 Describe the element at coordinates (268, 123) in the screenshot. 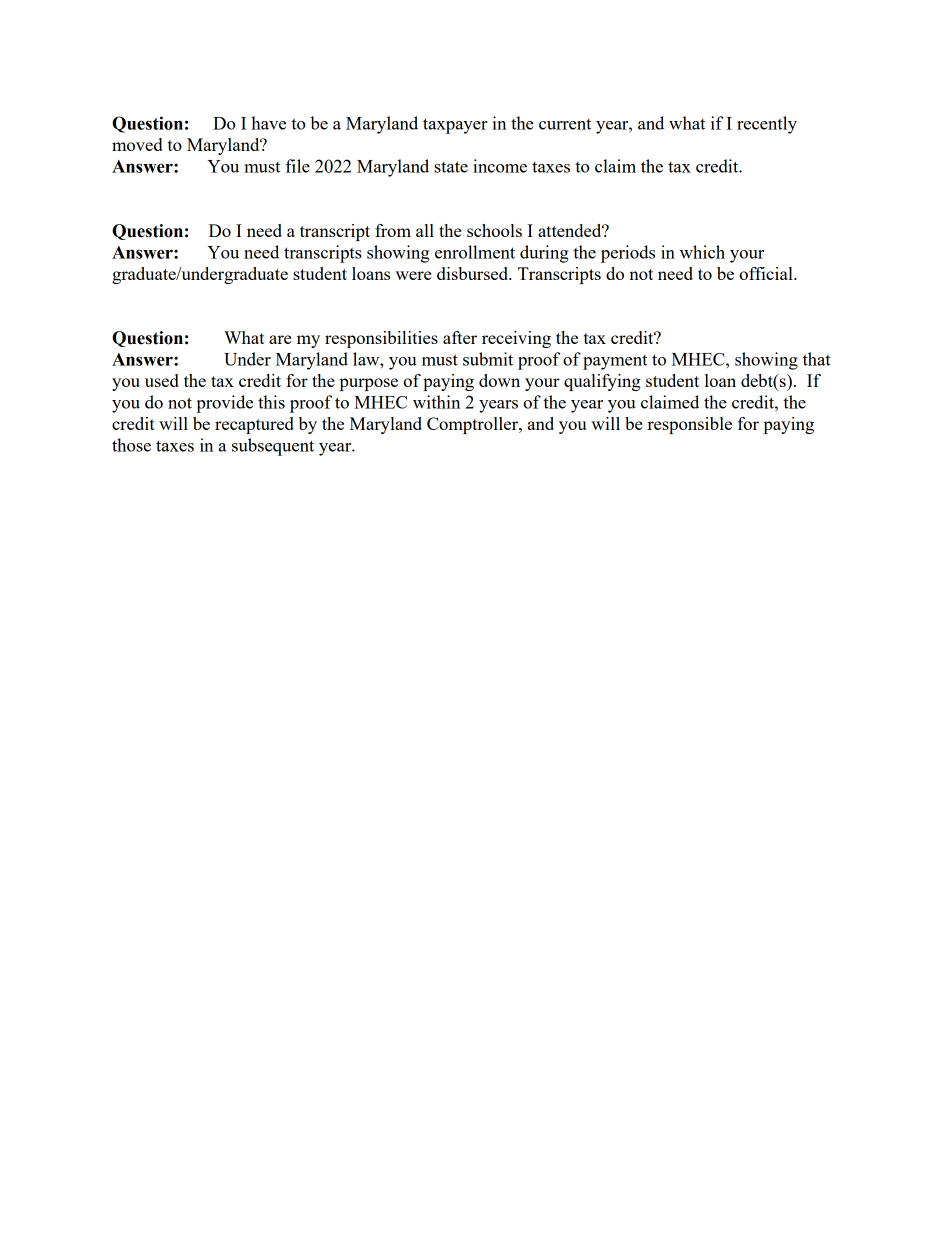

I see `have` at that location.
